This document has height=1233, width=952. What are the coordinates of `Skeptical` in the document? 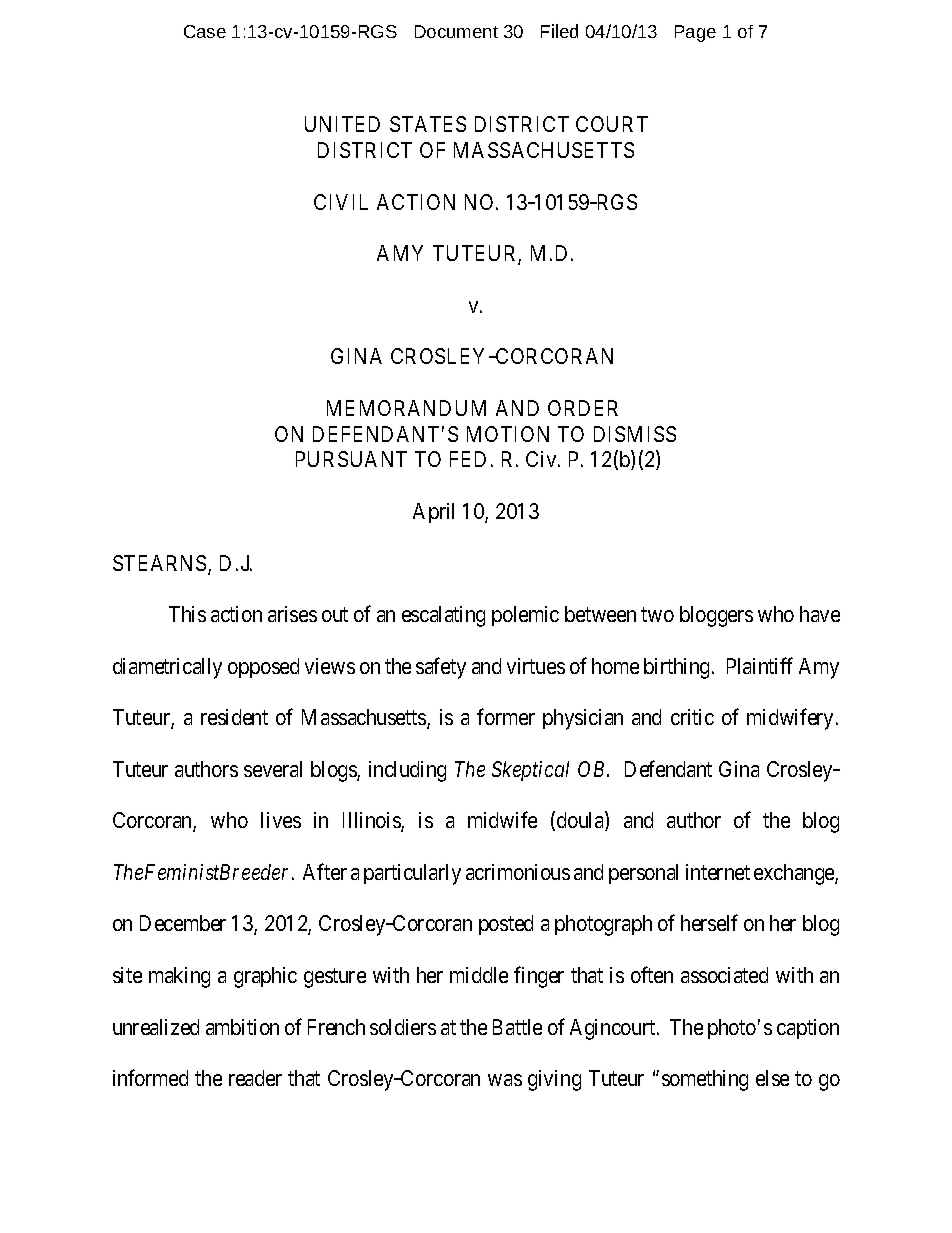 It's located at (530, 771).
